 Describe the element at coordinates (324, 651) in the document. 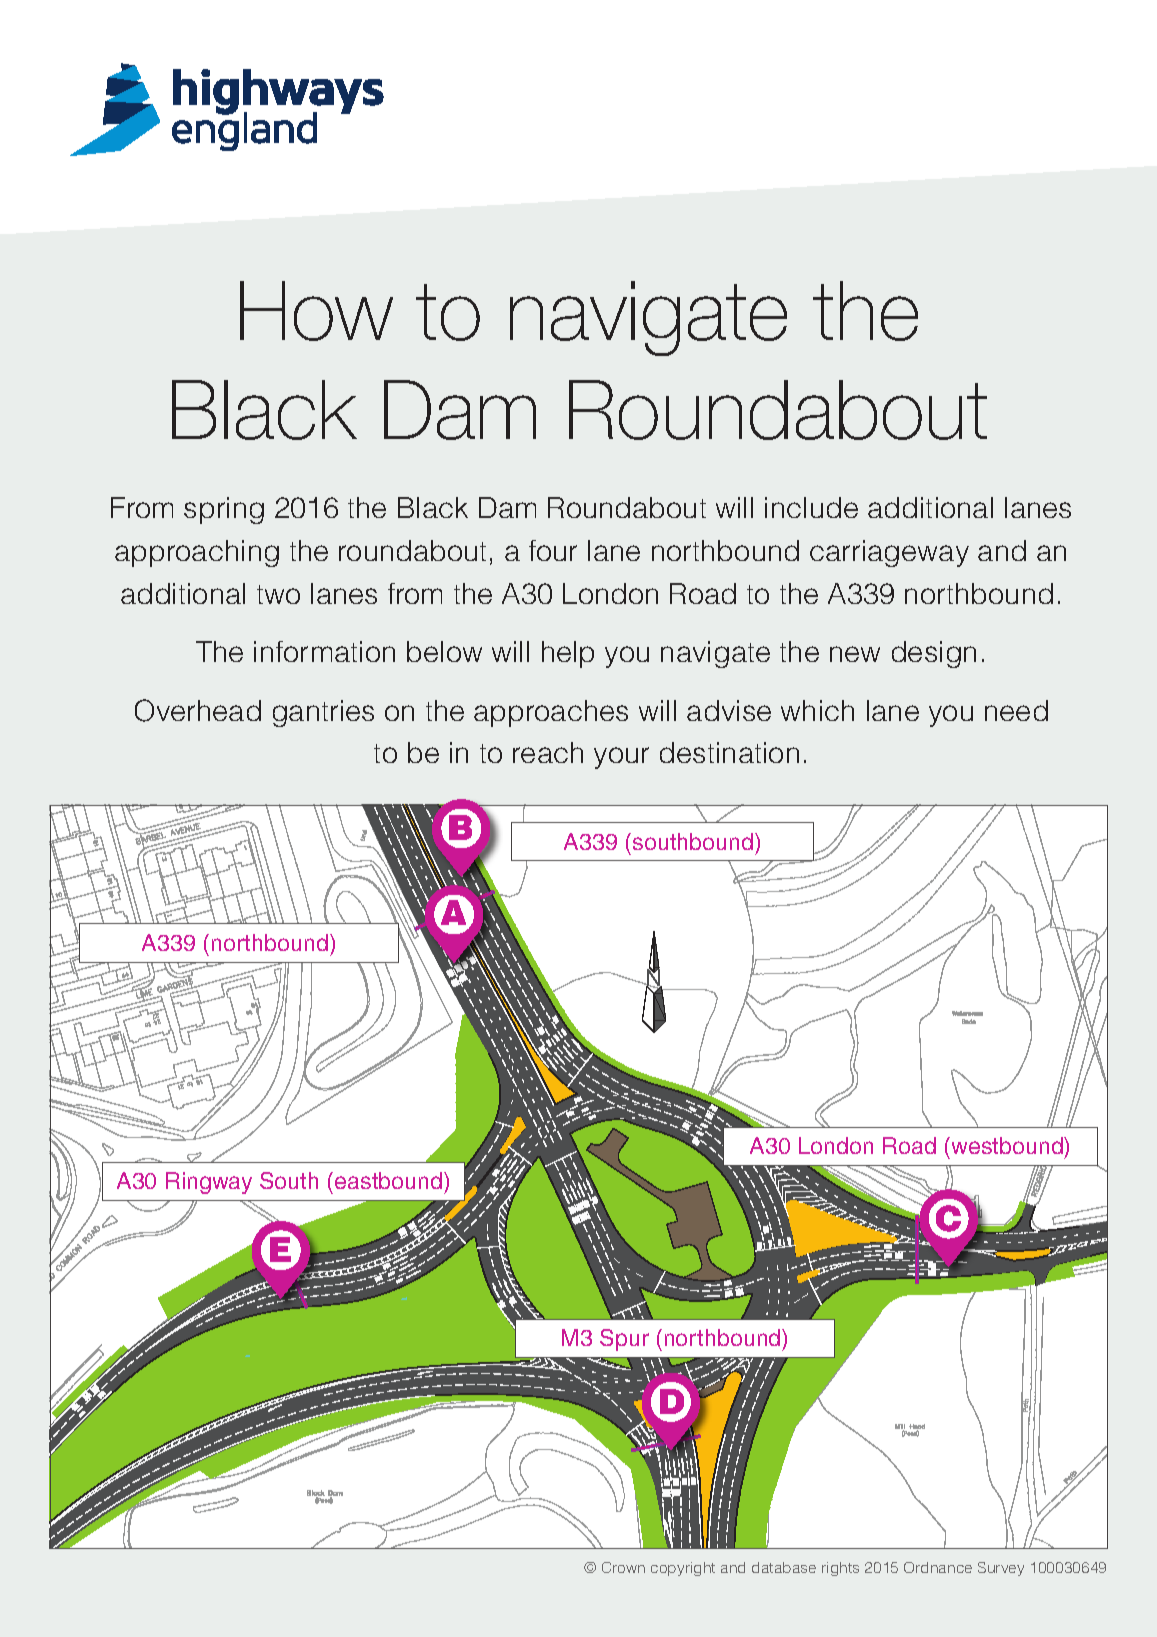

I see `information` at that location.
